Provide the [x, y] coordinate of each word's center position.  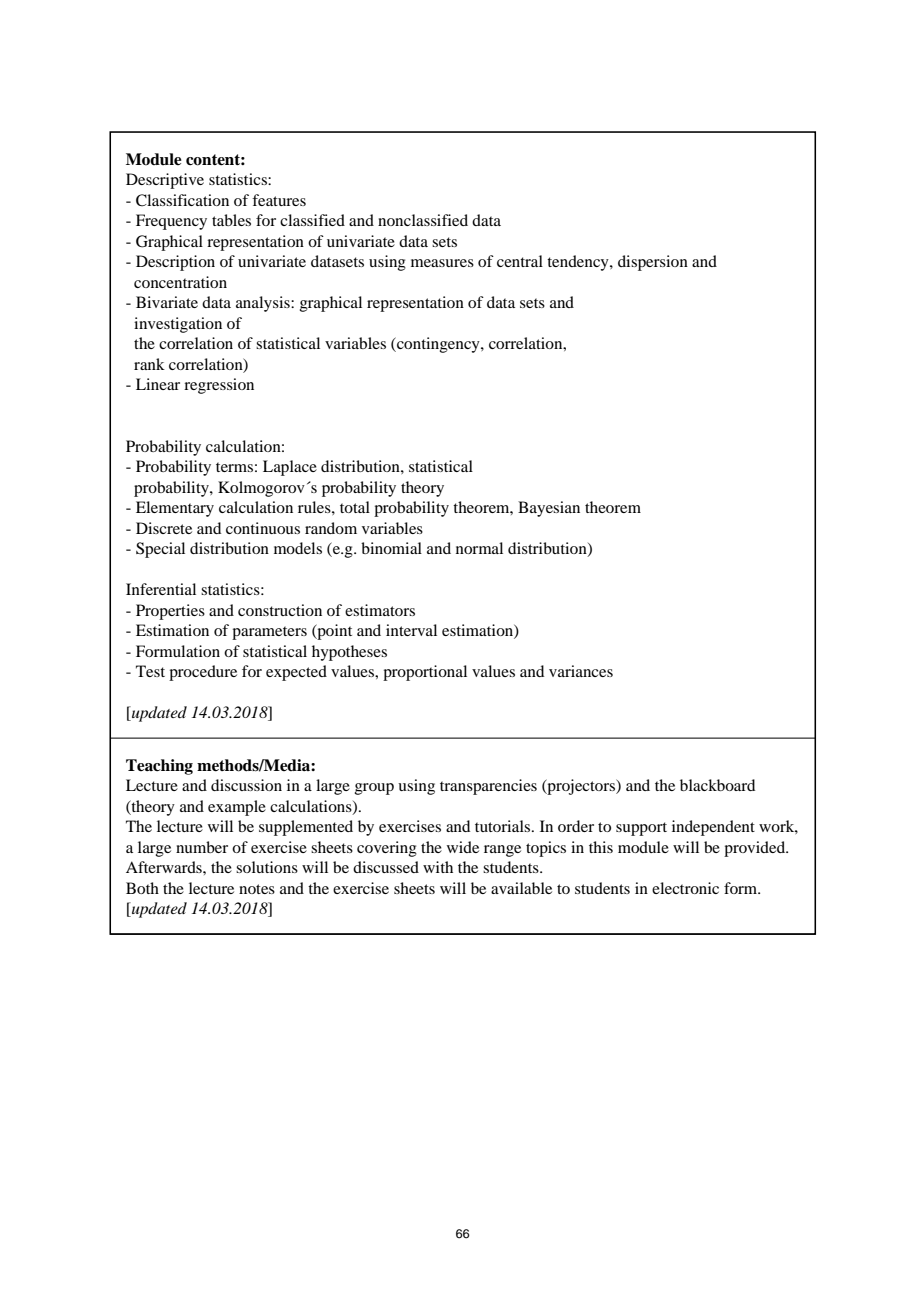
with [438, 867]
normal [479, 548]
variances [581, 671]
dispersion [653, 263]
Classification [182, 200]
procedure [203, 673]
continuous [263, 528]
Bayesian [549, 509]
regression [219, 386]
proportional [425, 673]
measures [442, 263]
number [202, 847]
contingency [438, 345]
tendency [579, 263]
